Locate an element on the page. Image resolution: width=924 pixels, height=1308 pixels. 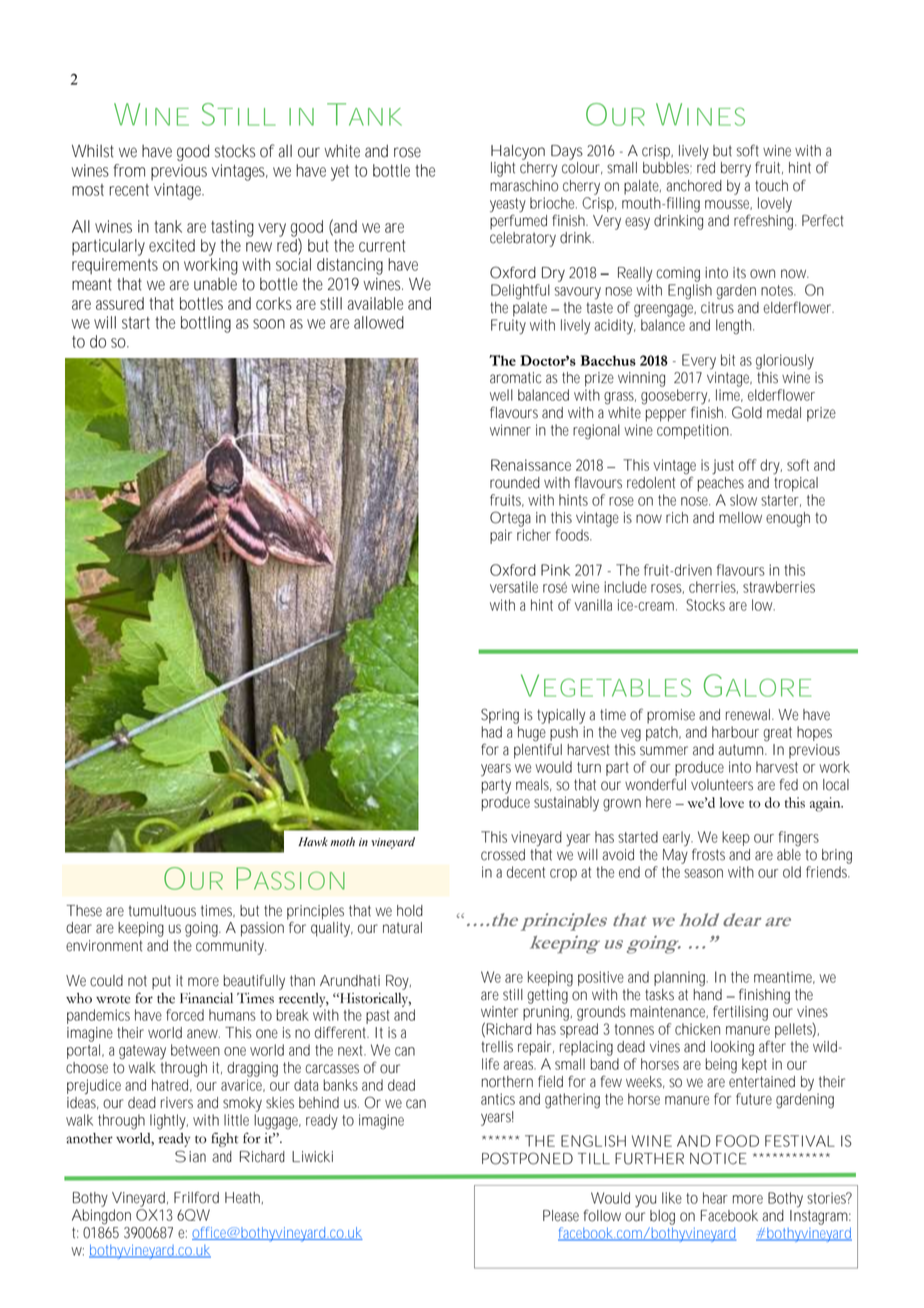
hear is located at coordinates (715, 1198).
